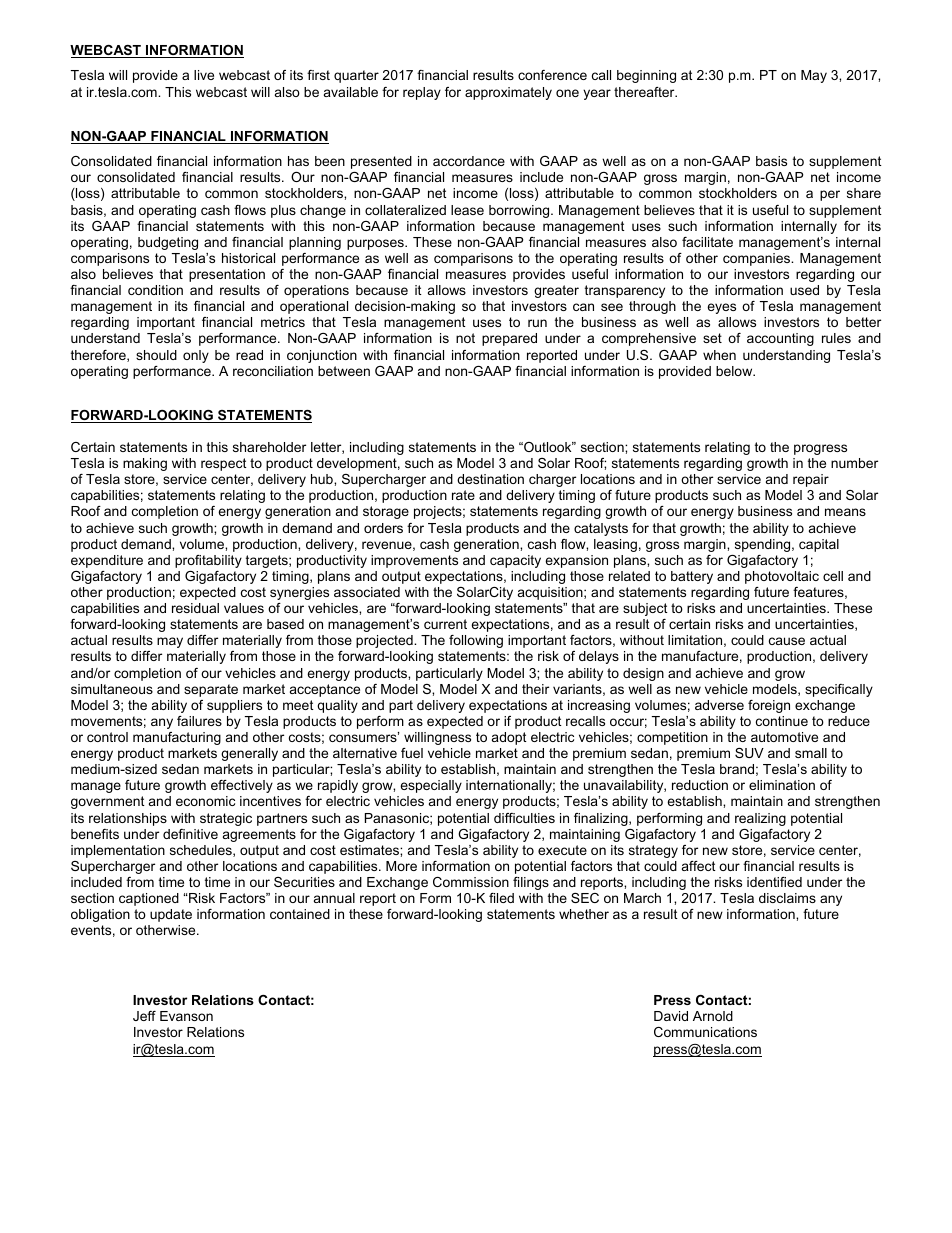  Describe the element at coordinates (782, 577) in the document. I see `photovoltaic` at that location.
